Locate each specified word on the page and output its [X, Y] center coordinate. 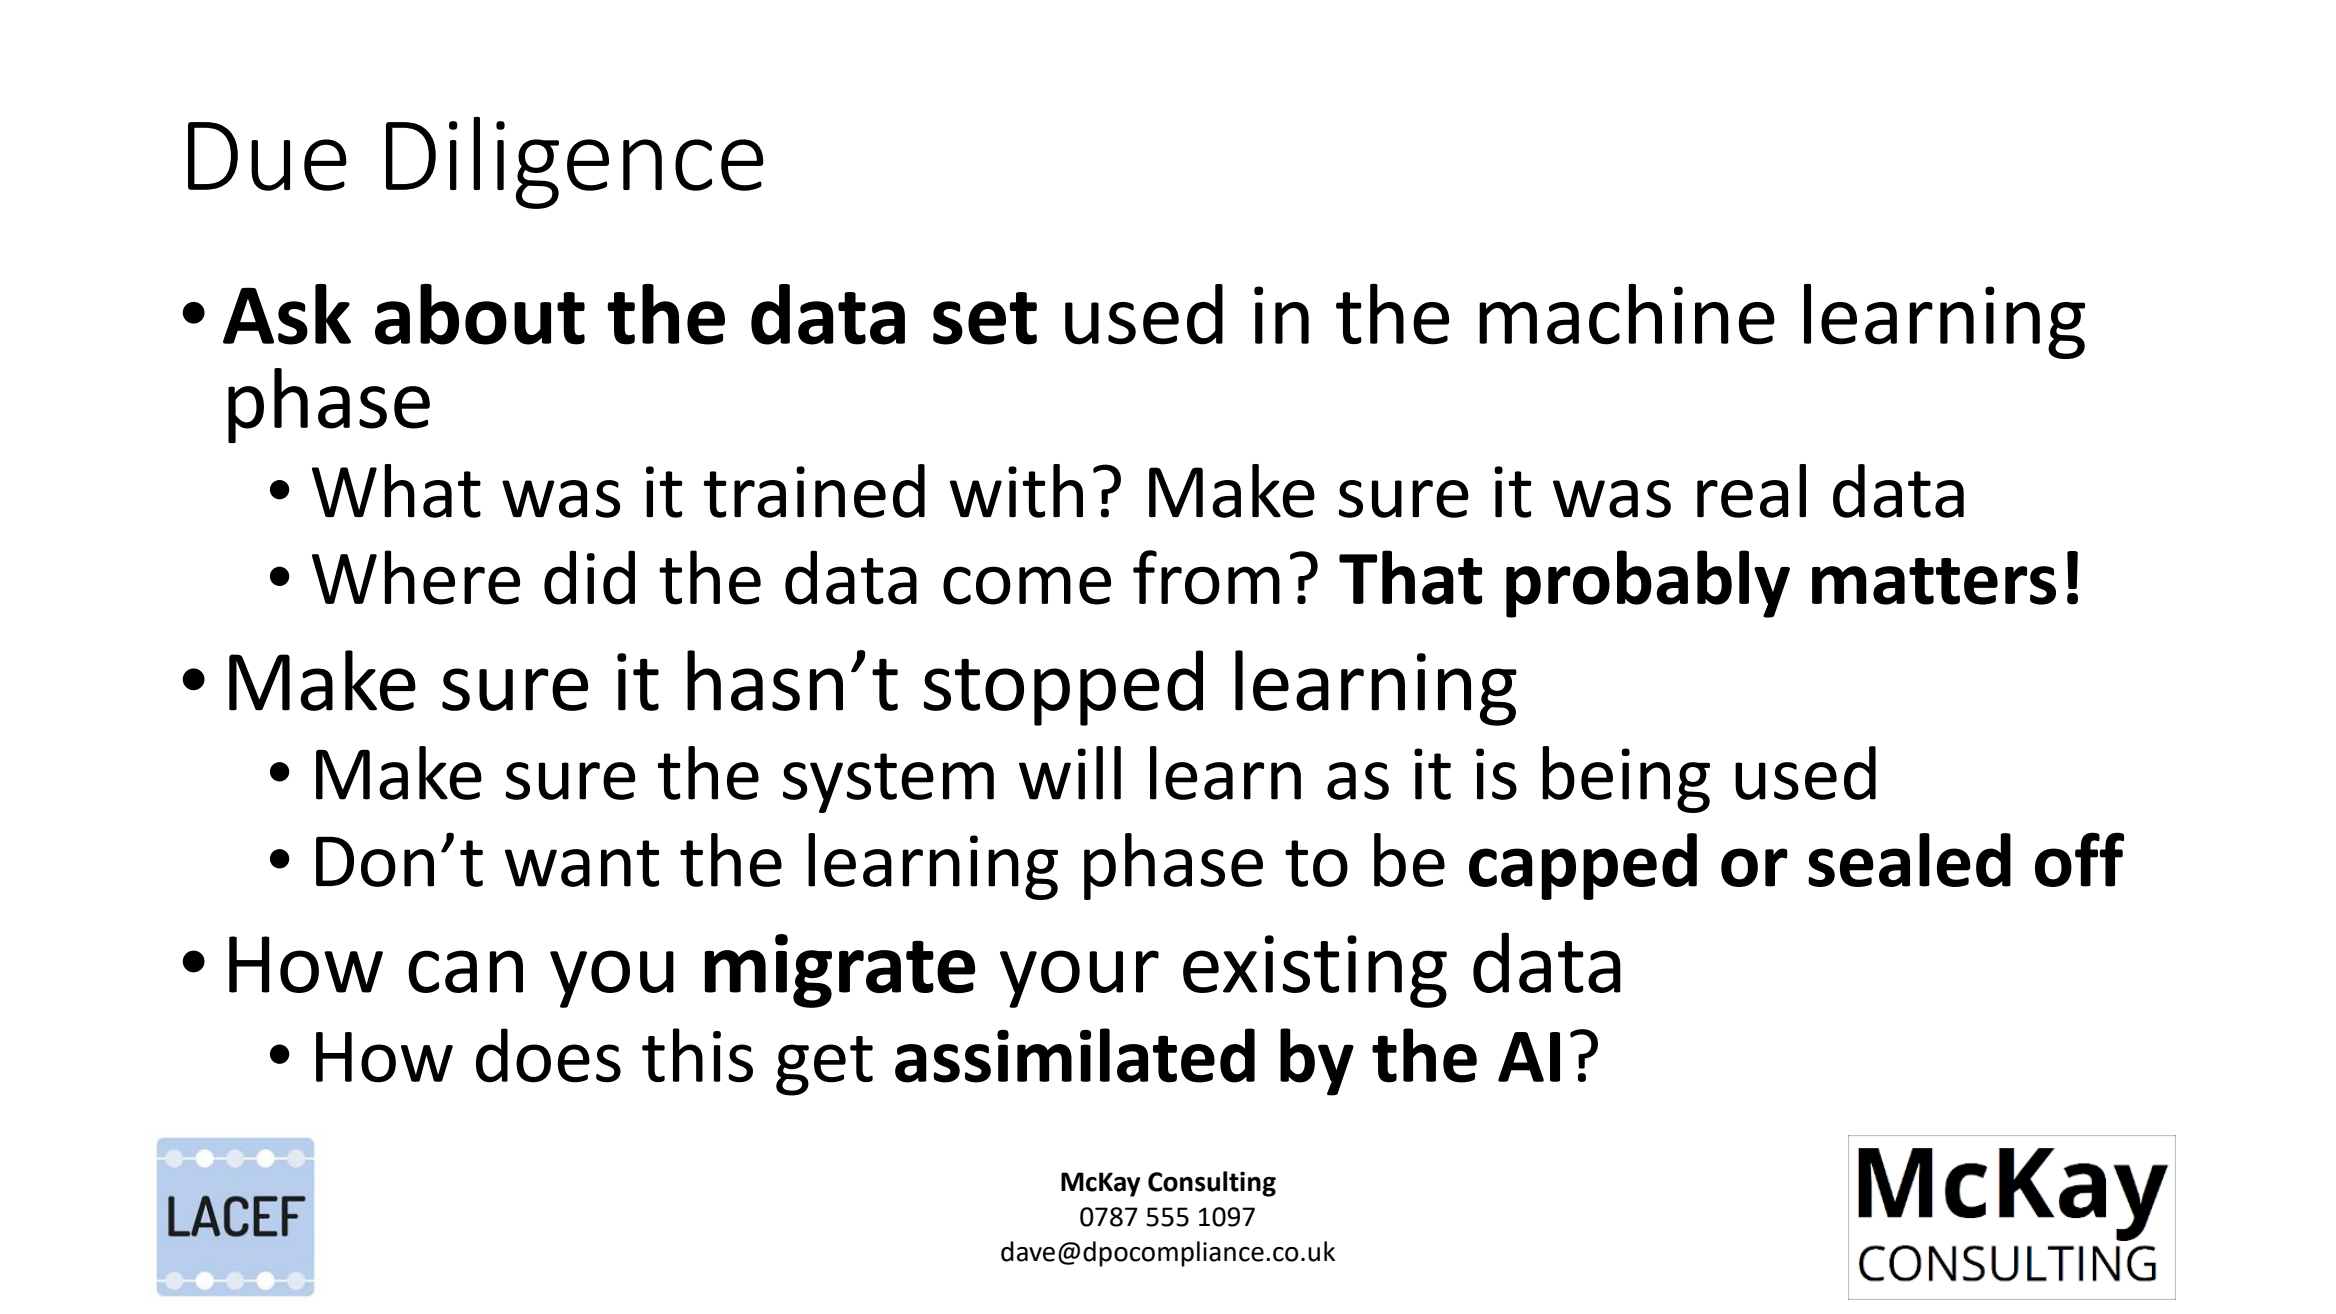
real [1751, 491]
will [1070, 773]
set [985, 318]
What [396, 491]
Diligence [575, 163]
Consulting [1212, 1184]
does [548, 1055]
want [582, 863]
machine [1627, 314]
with [1016, 491]
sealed [1909, 860]
